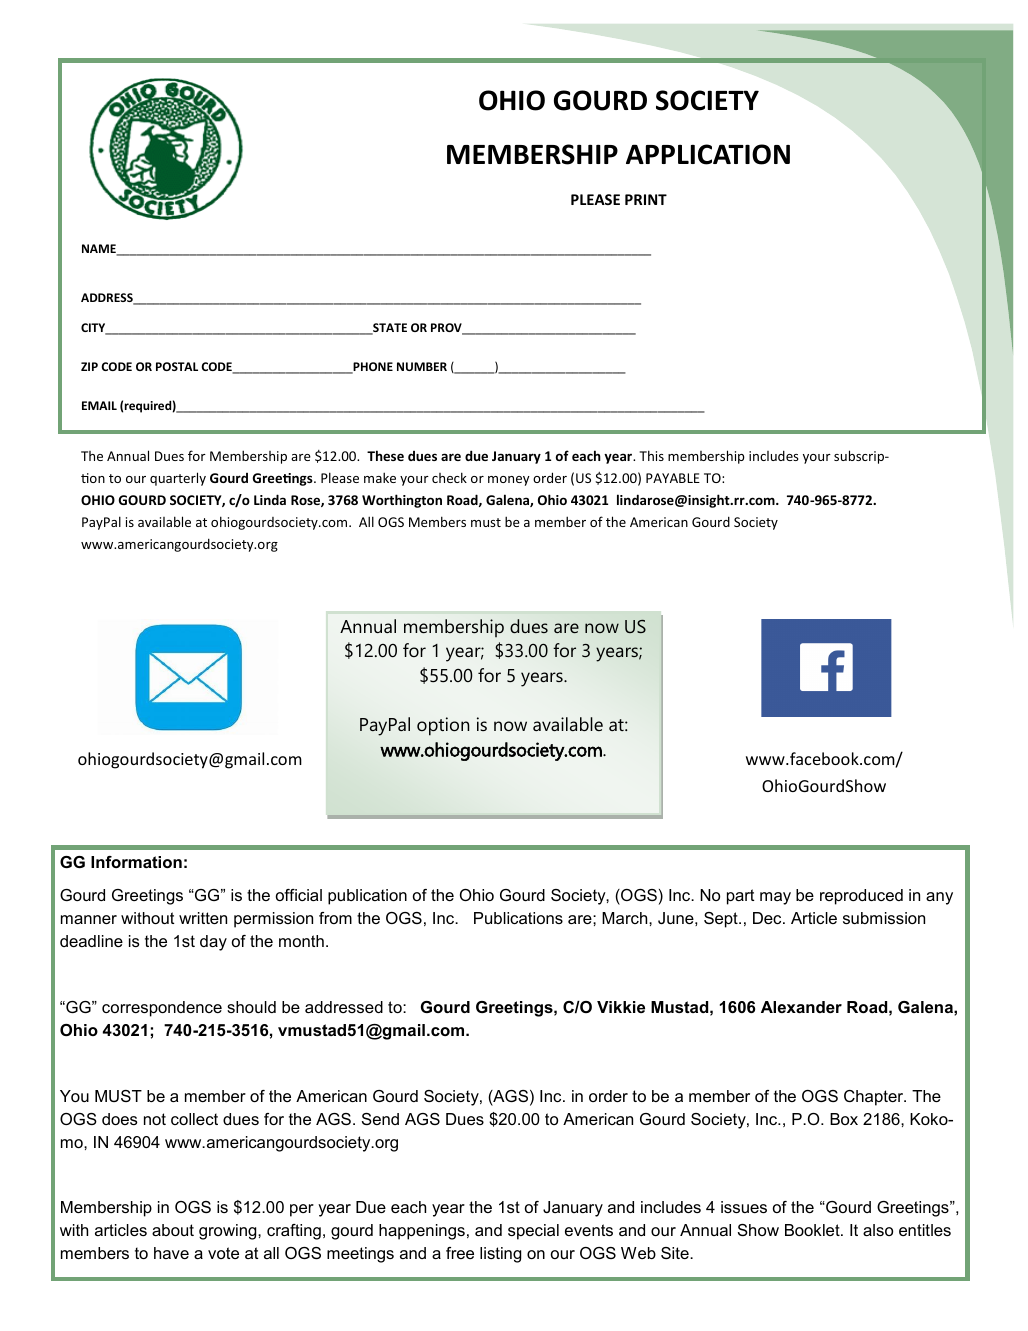 This screenshot has height=1331, width=1028. I want to click on POSTAL, so click(177, 366).
